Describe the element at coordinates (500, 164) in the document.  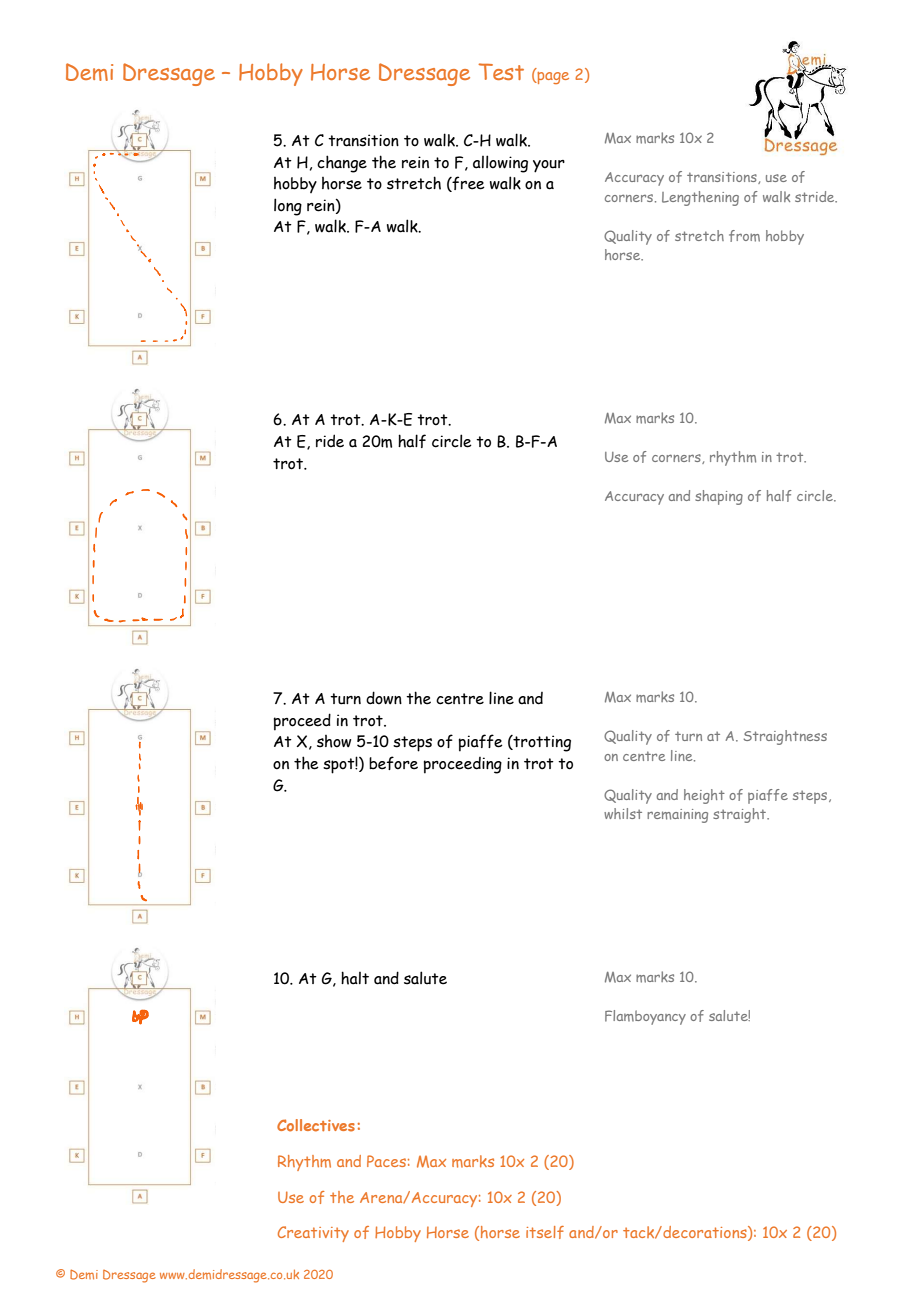
I see `allowing` at that location.
